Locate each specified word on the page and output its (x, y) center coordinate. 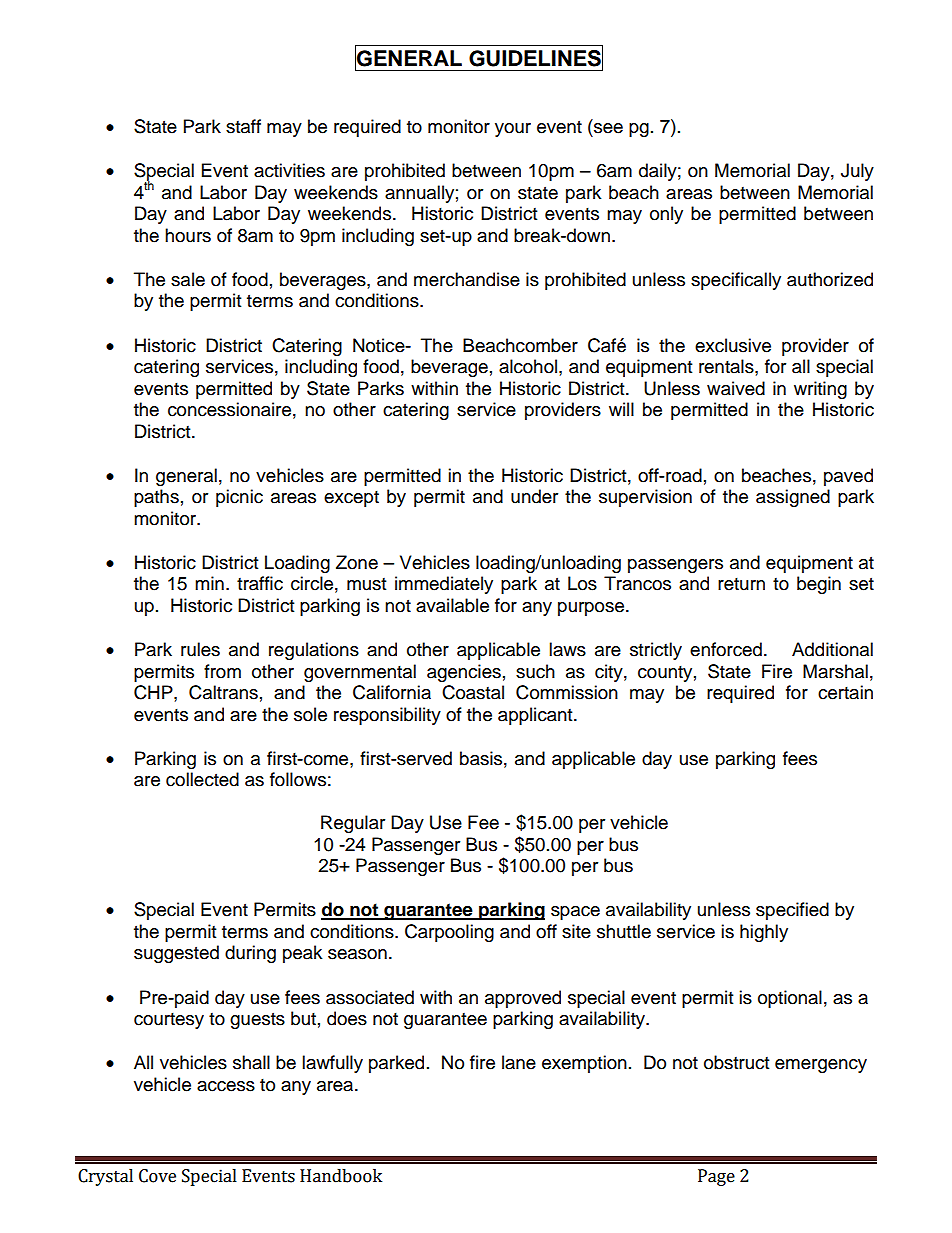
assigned (793, 498)
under (534, 496)
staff (243, 126)
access (226, 1086)
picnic (239, 498)
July (857, 172)
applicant (536, 716)
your (513, 130)
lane (519, 1062)
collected (202, 779)
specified (792, 911)
